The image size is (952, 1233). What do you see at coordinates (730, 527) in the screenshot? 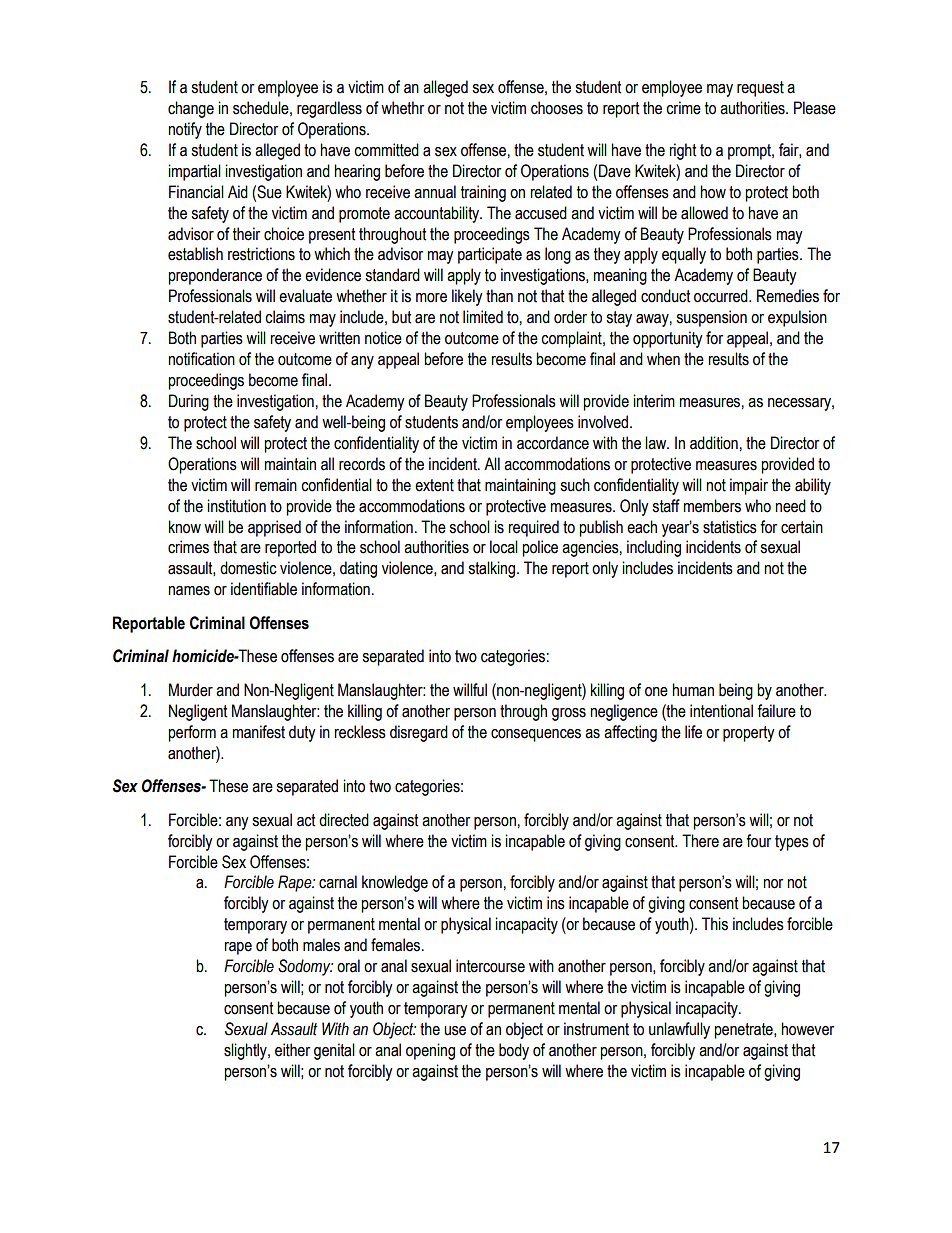
I see `statistics` at bounding box center [730, 527].
